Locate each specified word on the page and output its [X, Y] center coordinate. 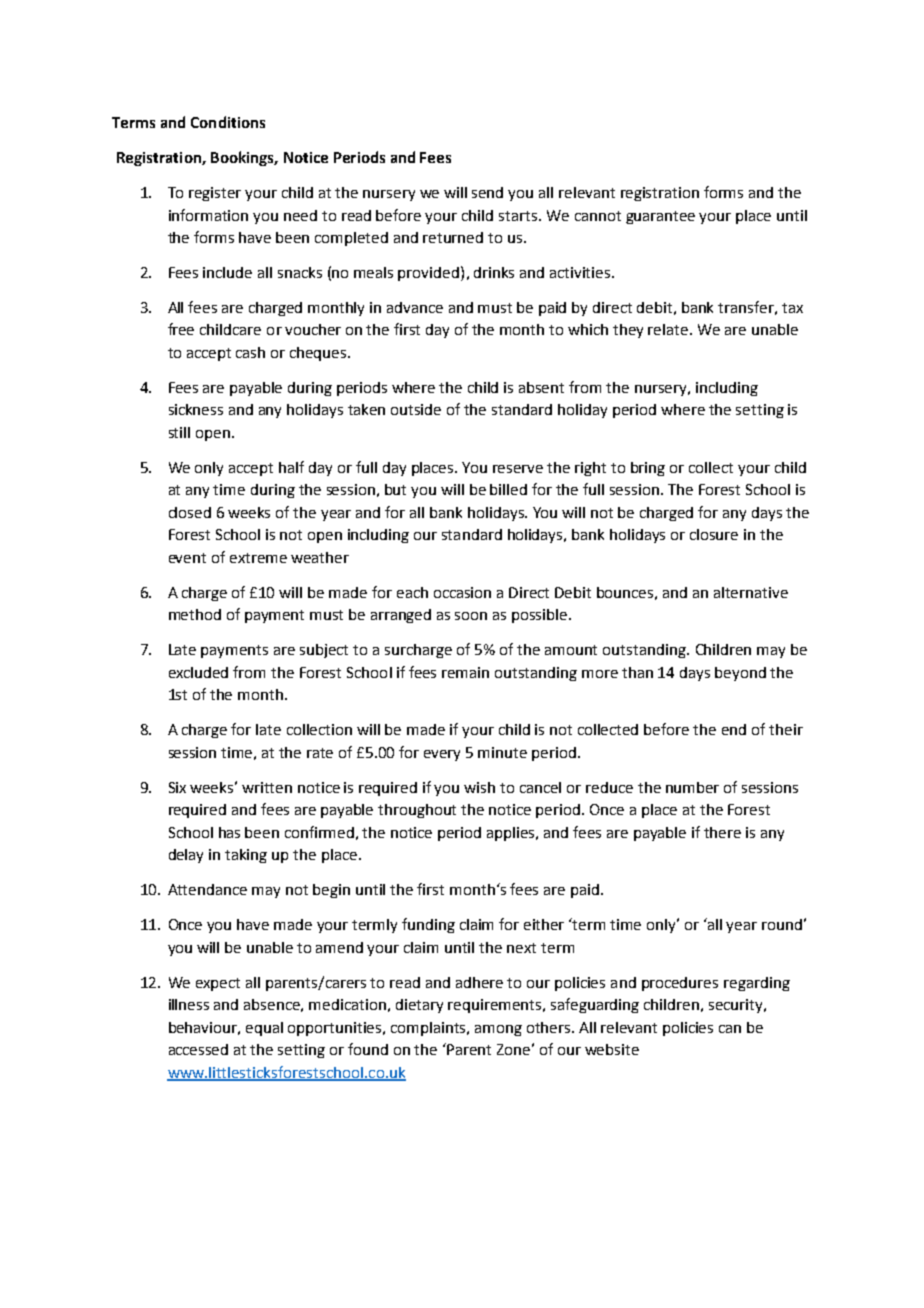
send [487, 192]
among [498, 1030]
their [786, 729]
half [291, 467]
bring [648, 469]
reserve [518, 469]
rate [320, 753]
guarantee [660, 217]
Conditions [228, 122]
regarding [757, 984]
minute [502, 752]
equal [264, 1029]
